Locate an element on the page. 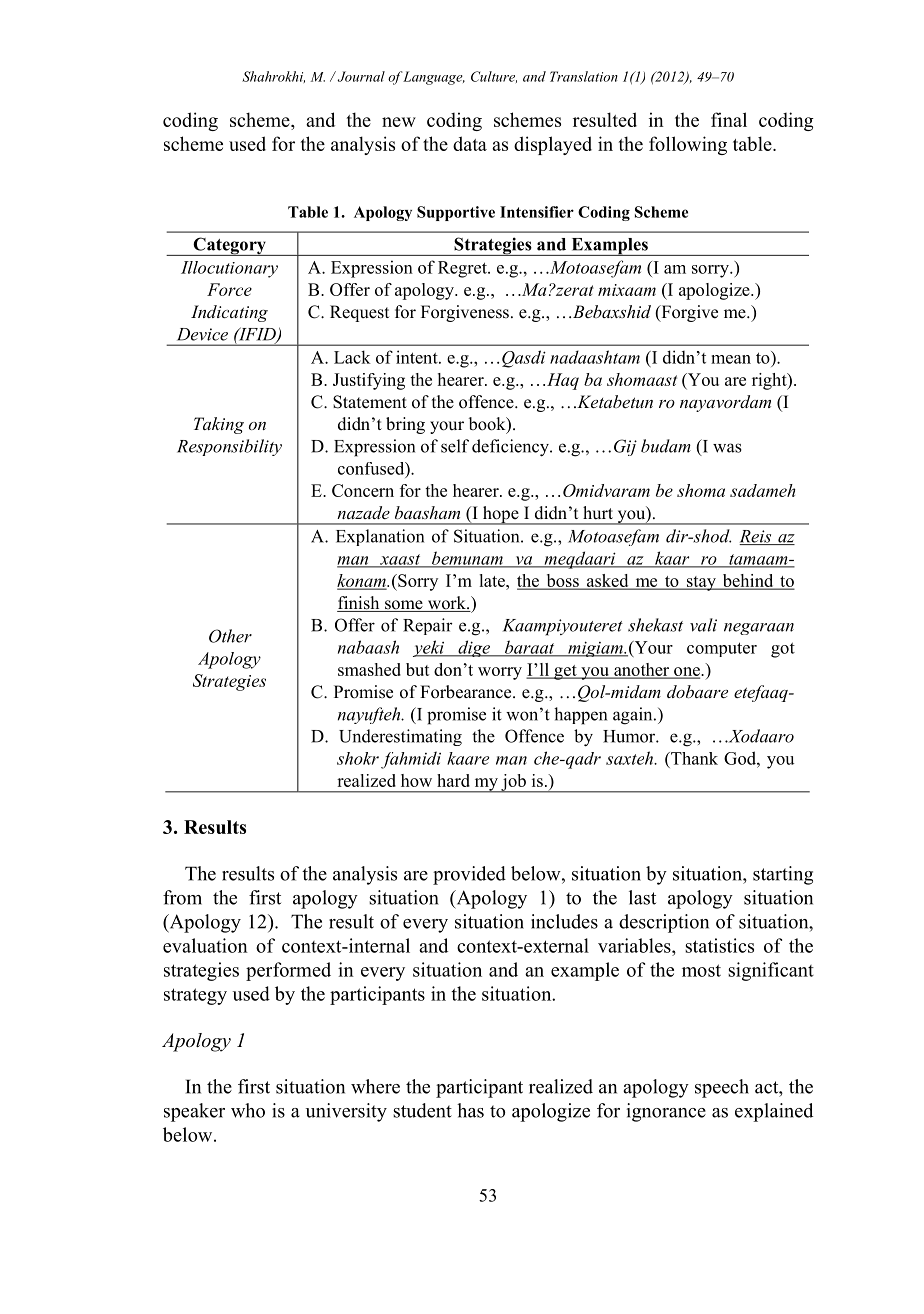  Culture is located at coordinates (494, 77).
